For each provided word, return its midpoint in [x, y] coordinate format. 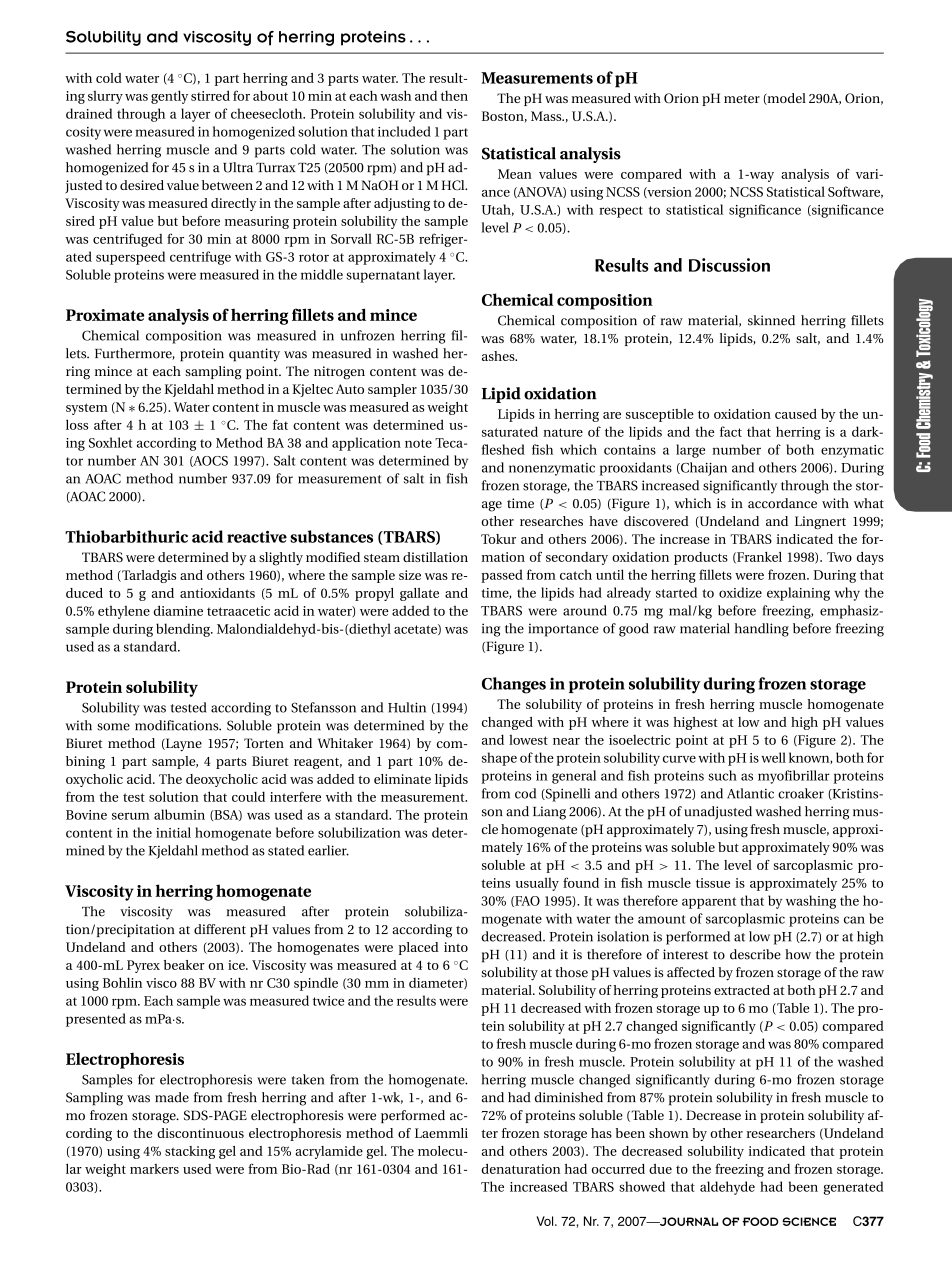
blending [184, 630]
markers [154, 1169]
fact [731, 431]
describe [755, 954]
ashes [499, 356]
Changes [514, 685]
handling [762, 630]
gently [169, 97]
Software [855, 192]
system [87, 409]
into [456, 947]
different [220, 929]
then [454, 95]
